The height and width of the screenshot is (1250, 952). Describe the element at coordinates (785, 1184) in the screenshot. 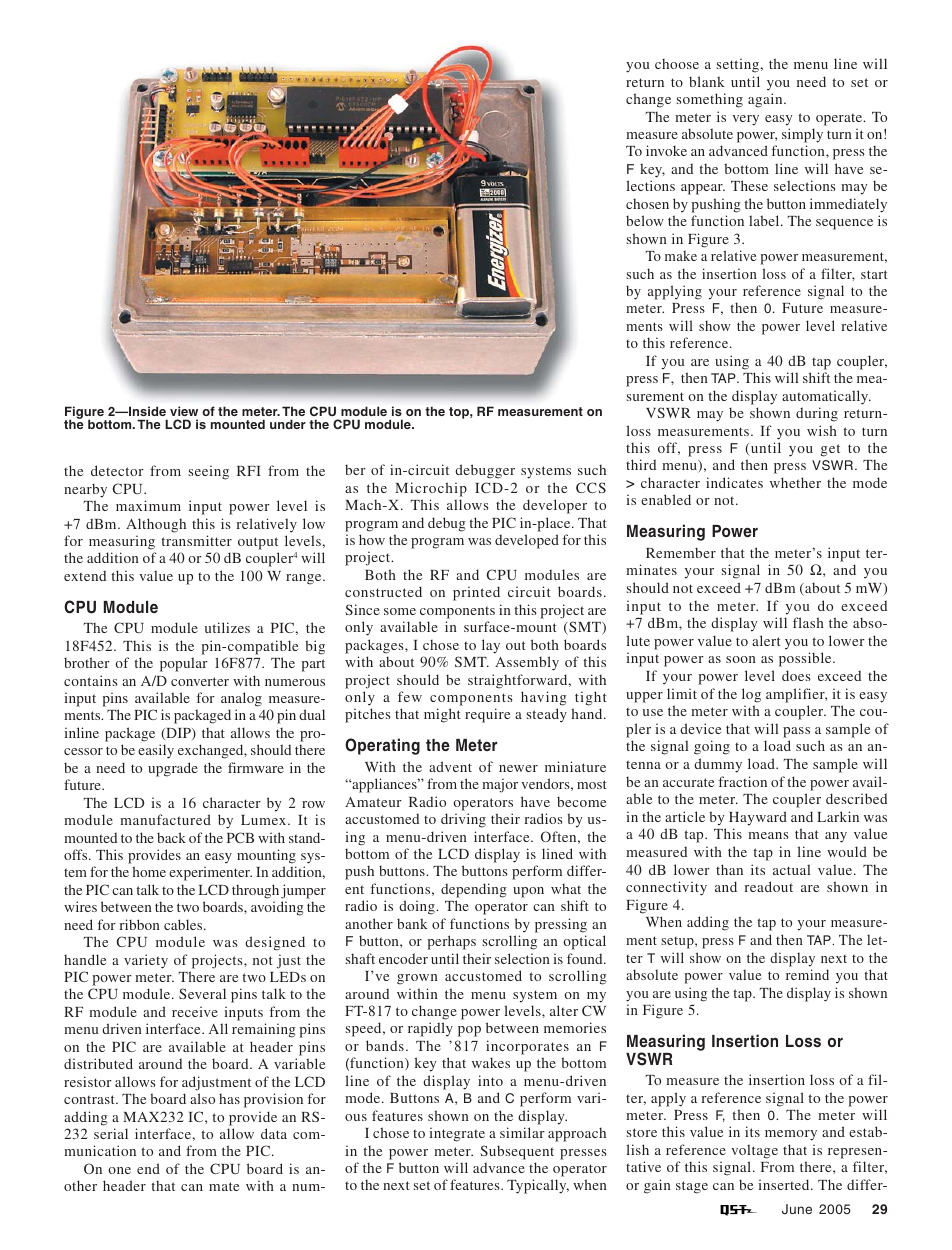

I see `inserted` at that location.
